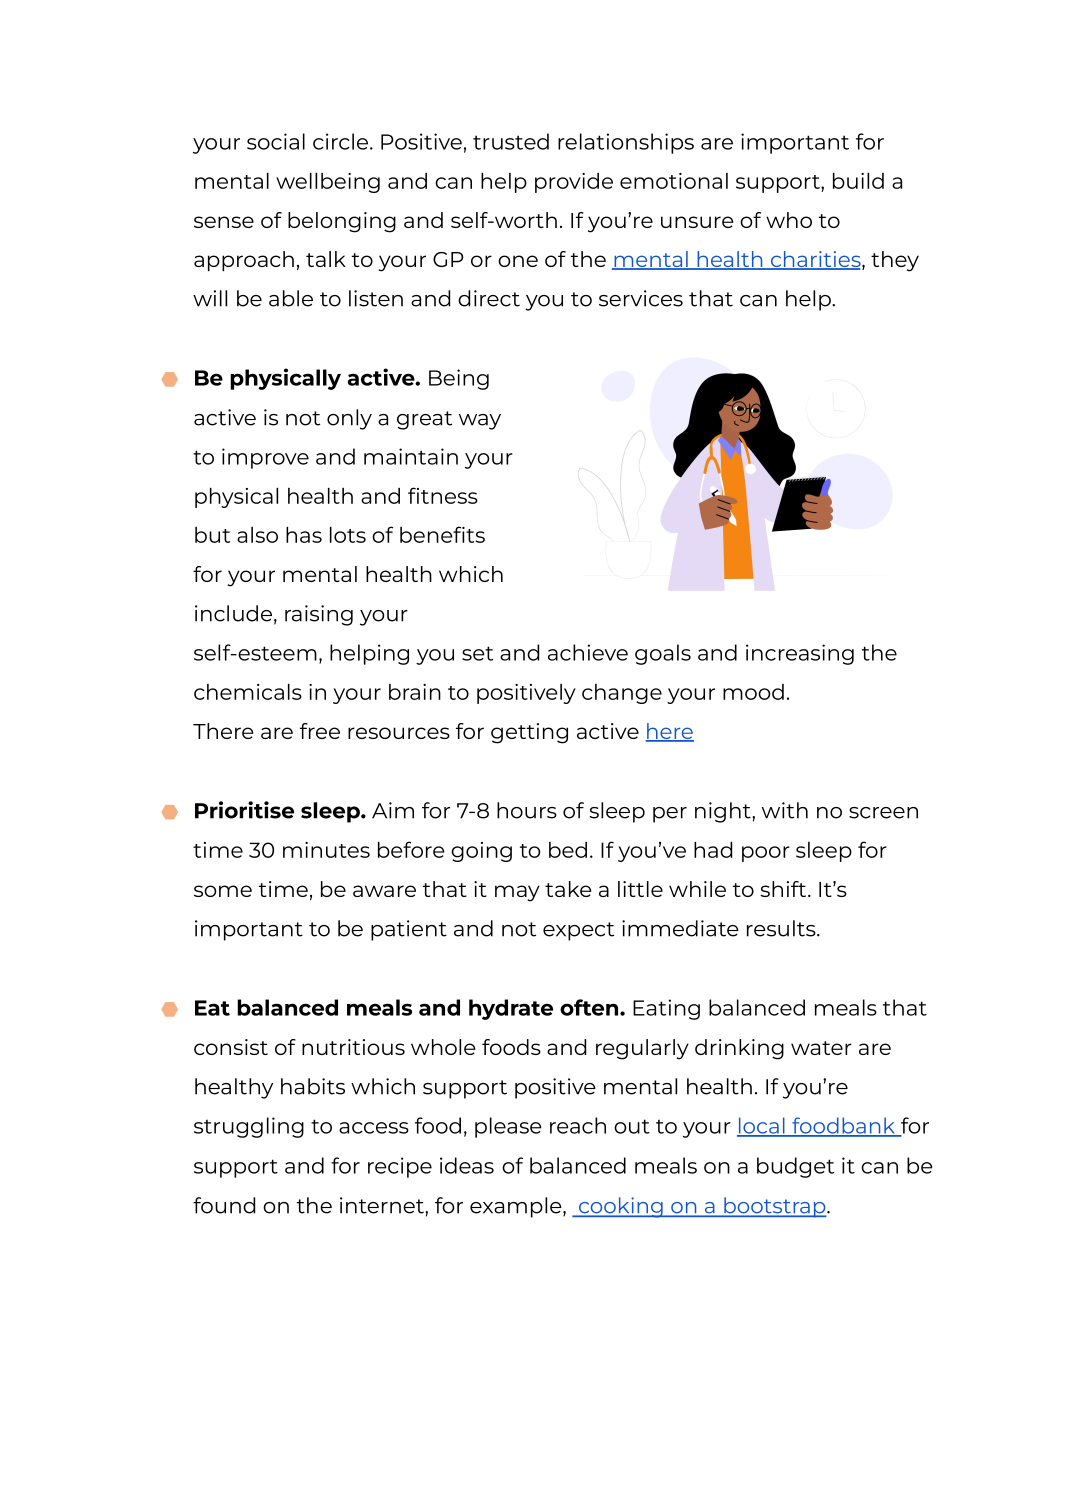 The height and width of the screenshot is (1505, 1066). What do you see at coordinates (588, 652) in the screenshot?
I see `achieve` at bounding box center [588, 652].
